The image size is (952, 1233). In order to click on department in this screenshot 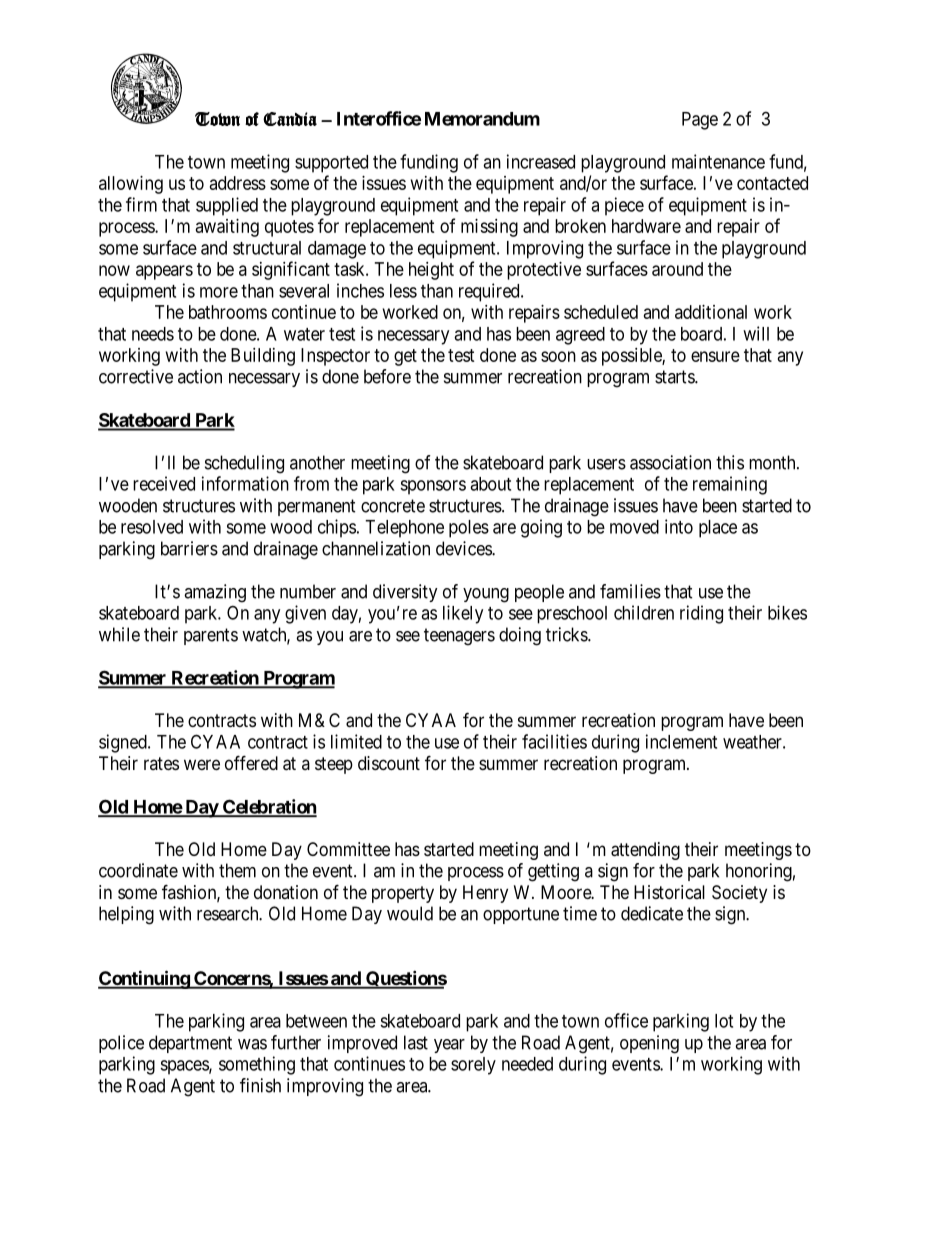, I will do `click(190, 1044)`.
